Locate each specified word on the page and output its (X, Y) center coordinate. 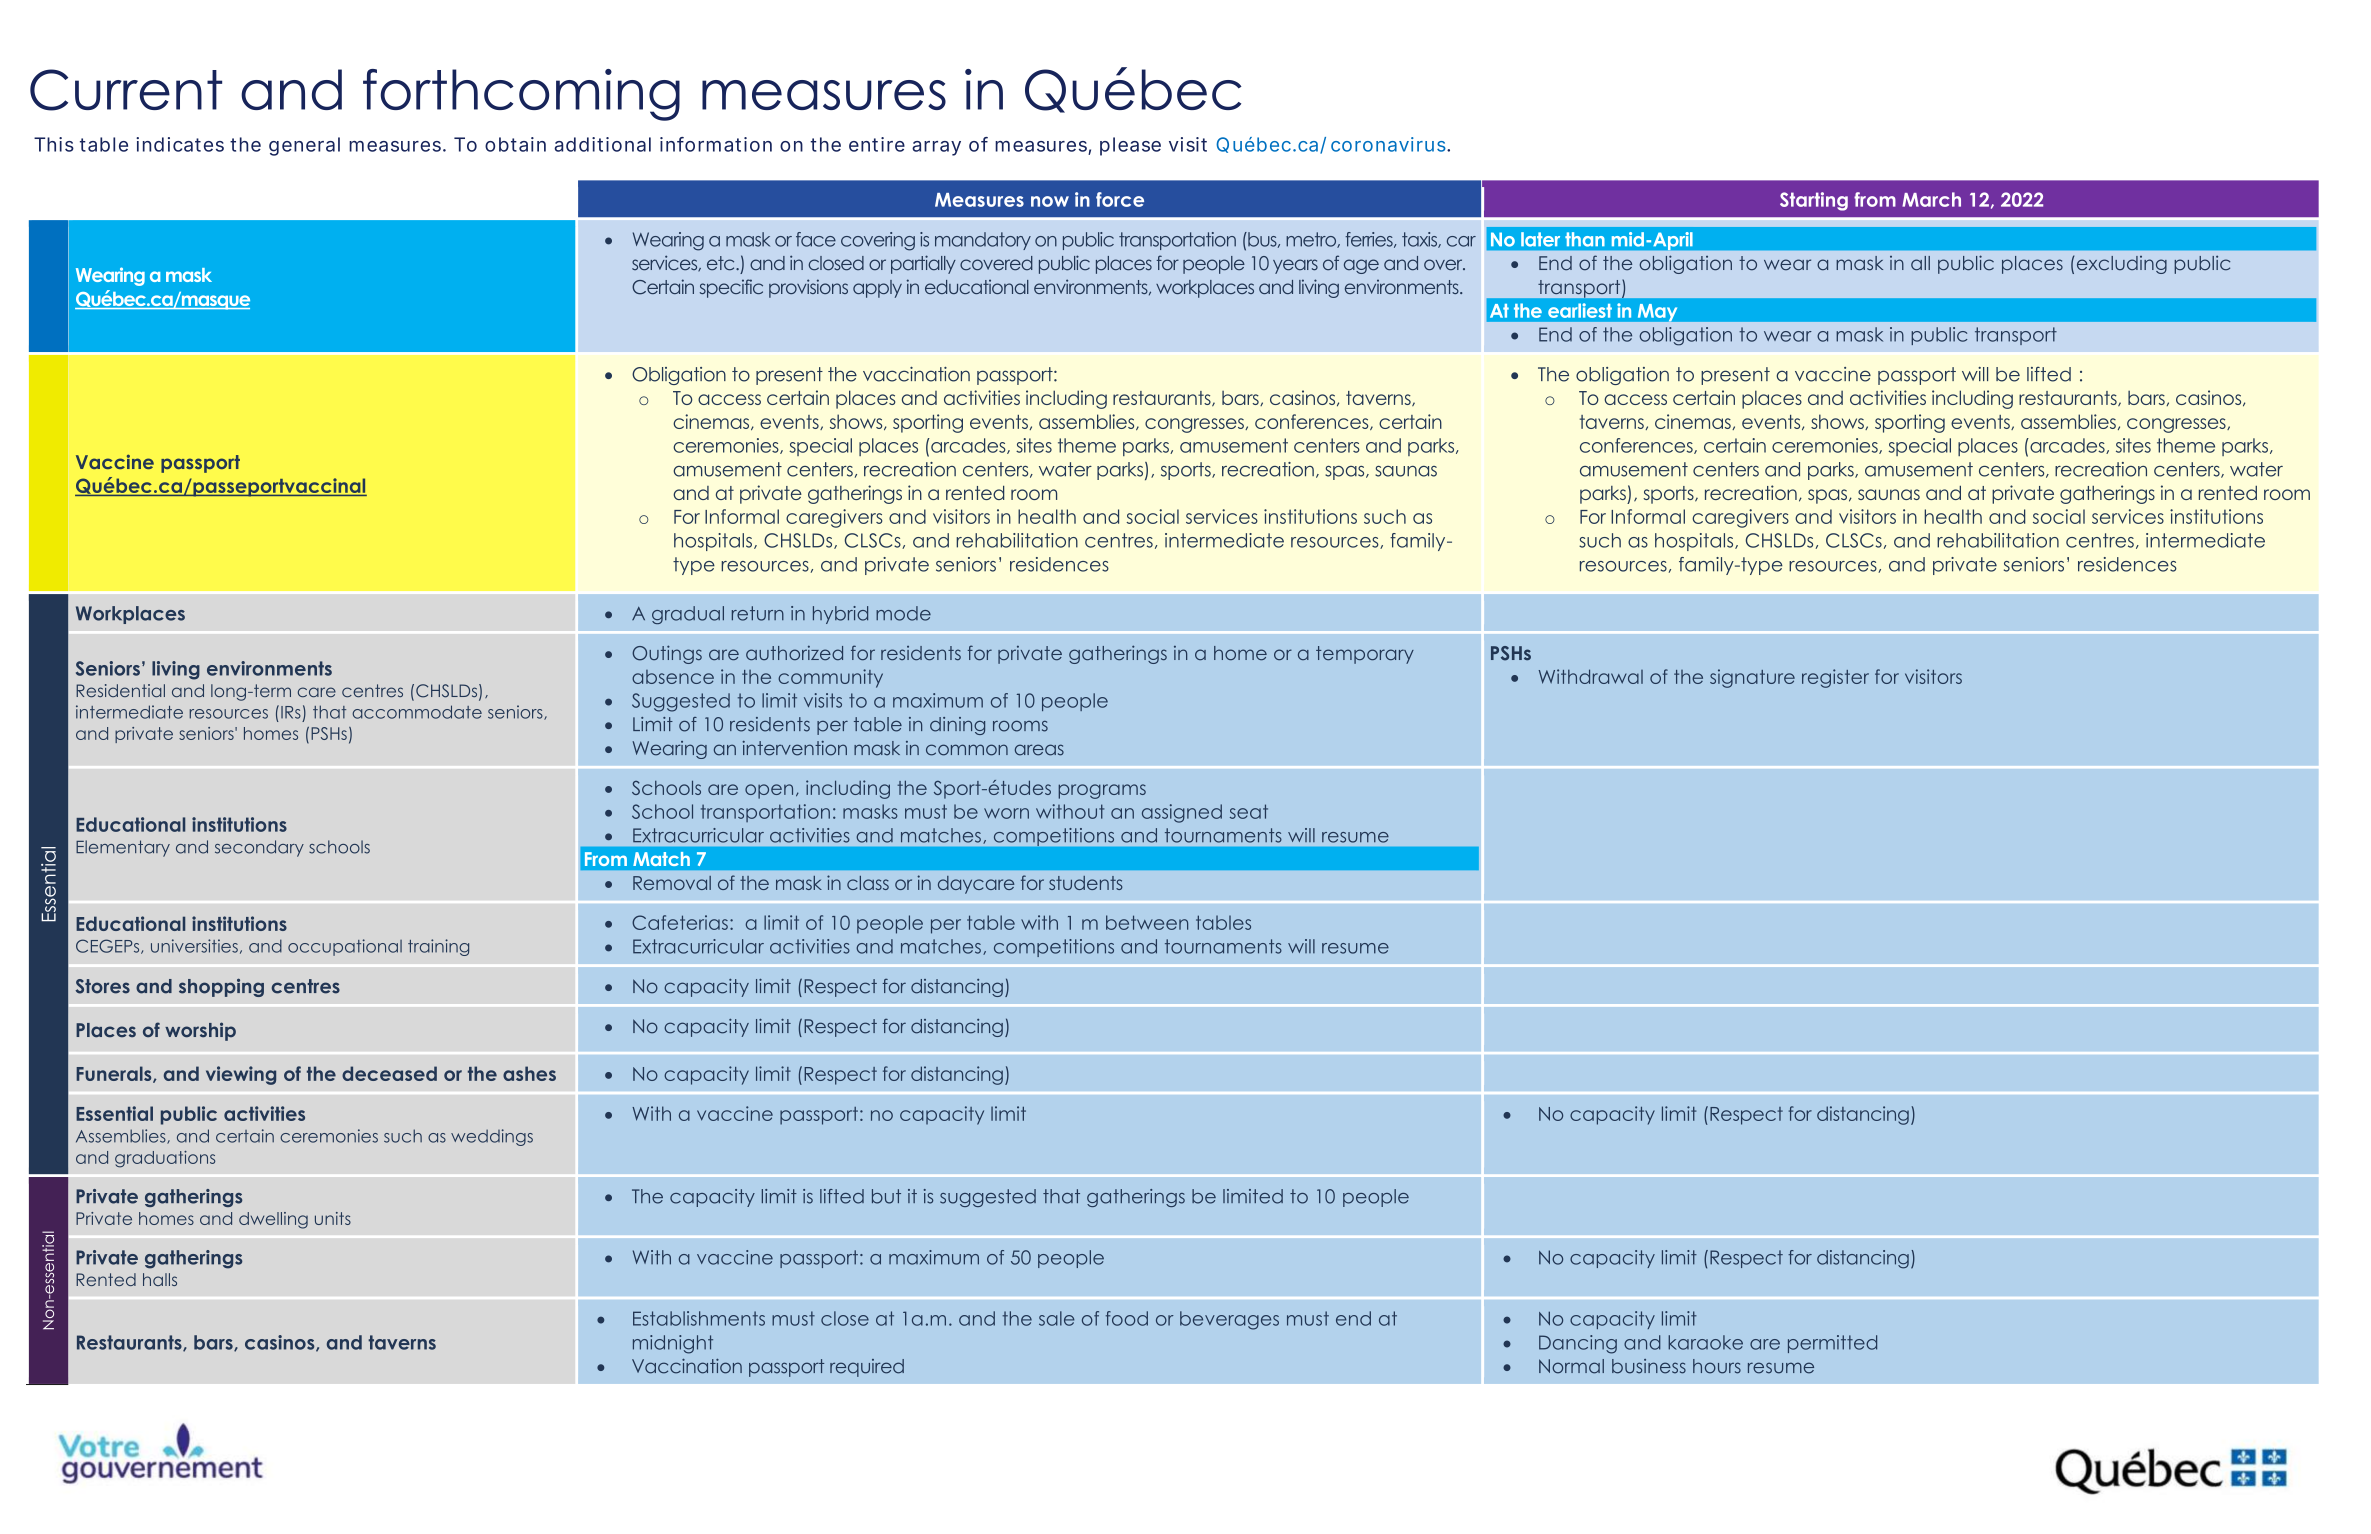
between (1147, 922)
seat (1249, 811)
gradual (688, 615)
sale (1057, 1318)
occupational (345, 947)
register (1835, 678)
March (1931, 199)
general (304, 146)
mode (903, 613)
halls (160, 1279)
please (1130, 146)
